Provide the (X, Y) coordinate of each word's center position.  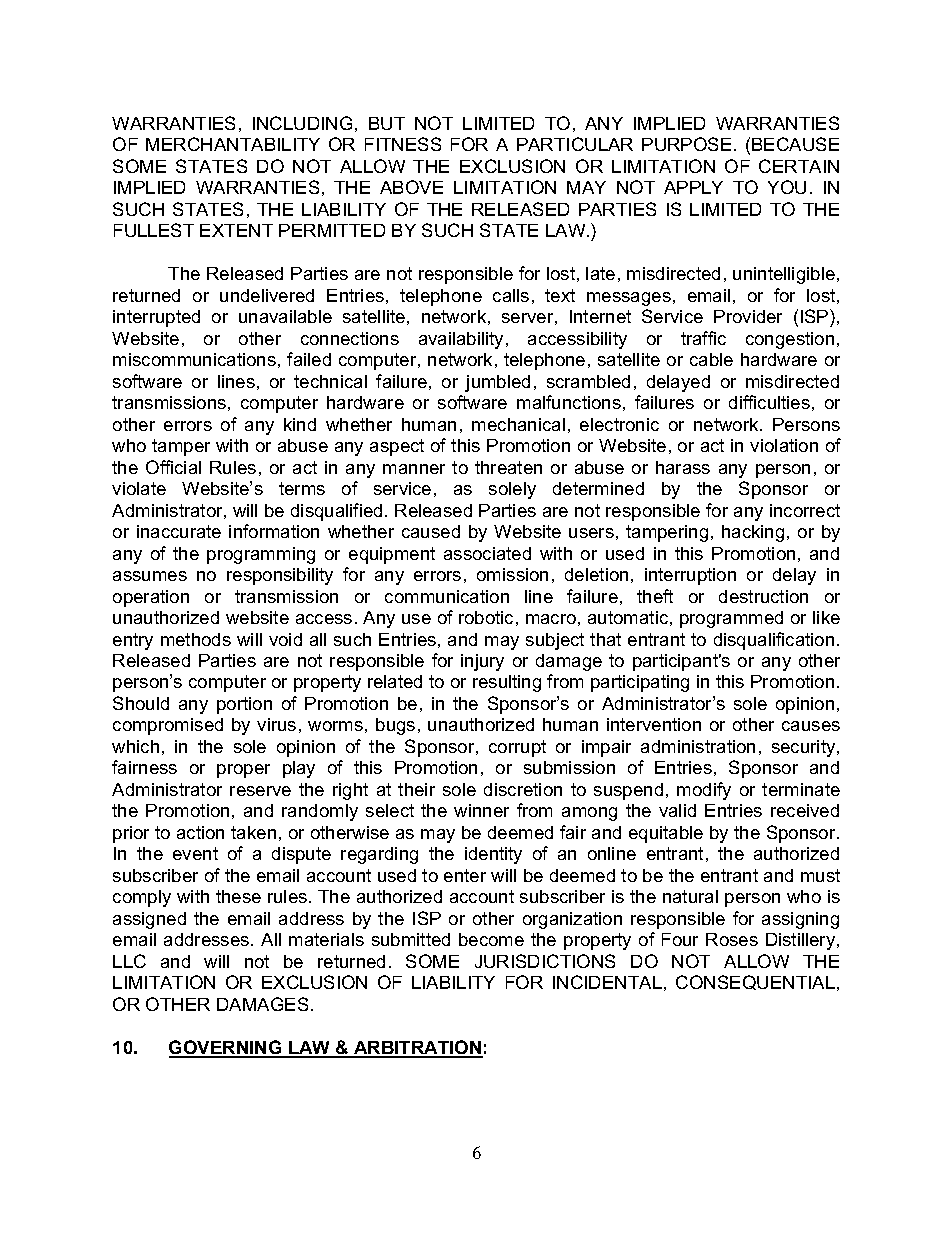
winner (481, 810)
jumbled (497, 383)
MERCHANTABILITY (233, 144)
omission (512, 574)
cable (711, 359)
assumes (150, 576)
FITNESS (403, 144)
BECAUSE (795, 144)
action (200, 832)
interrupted (156, 318)
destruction (763, 596)
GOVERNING (226, 1048)
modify (704, 791)
